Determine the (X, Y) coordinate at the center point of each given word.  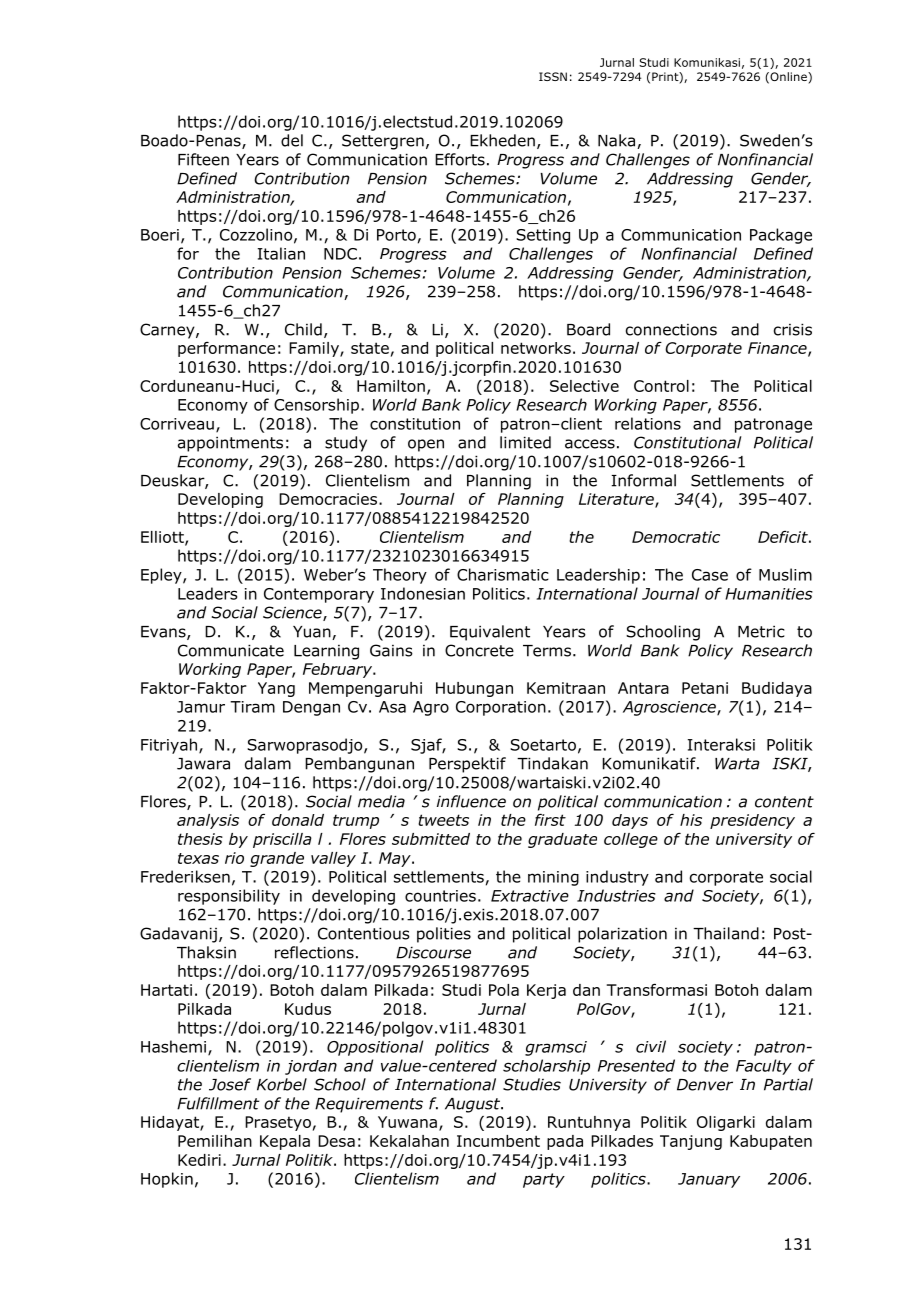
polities (444, 935)
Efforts (460, 159)
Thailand (726, 933)
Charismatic (503, 574)
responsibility (229, 897)
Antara (643, 688)
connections (671, 330)
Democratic (676, 537)
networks (536, 348)
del (292, 140)
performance (226, 349)
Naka (618, 141)
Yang (276, 689)
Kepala (285, 1142)
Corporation (501, 708)
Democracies (329, 499)
